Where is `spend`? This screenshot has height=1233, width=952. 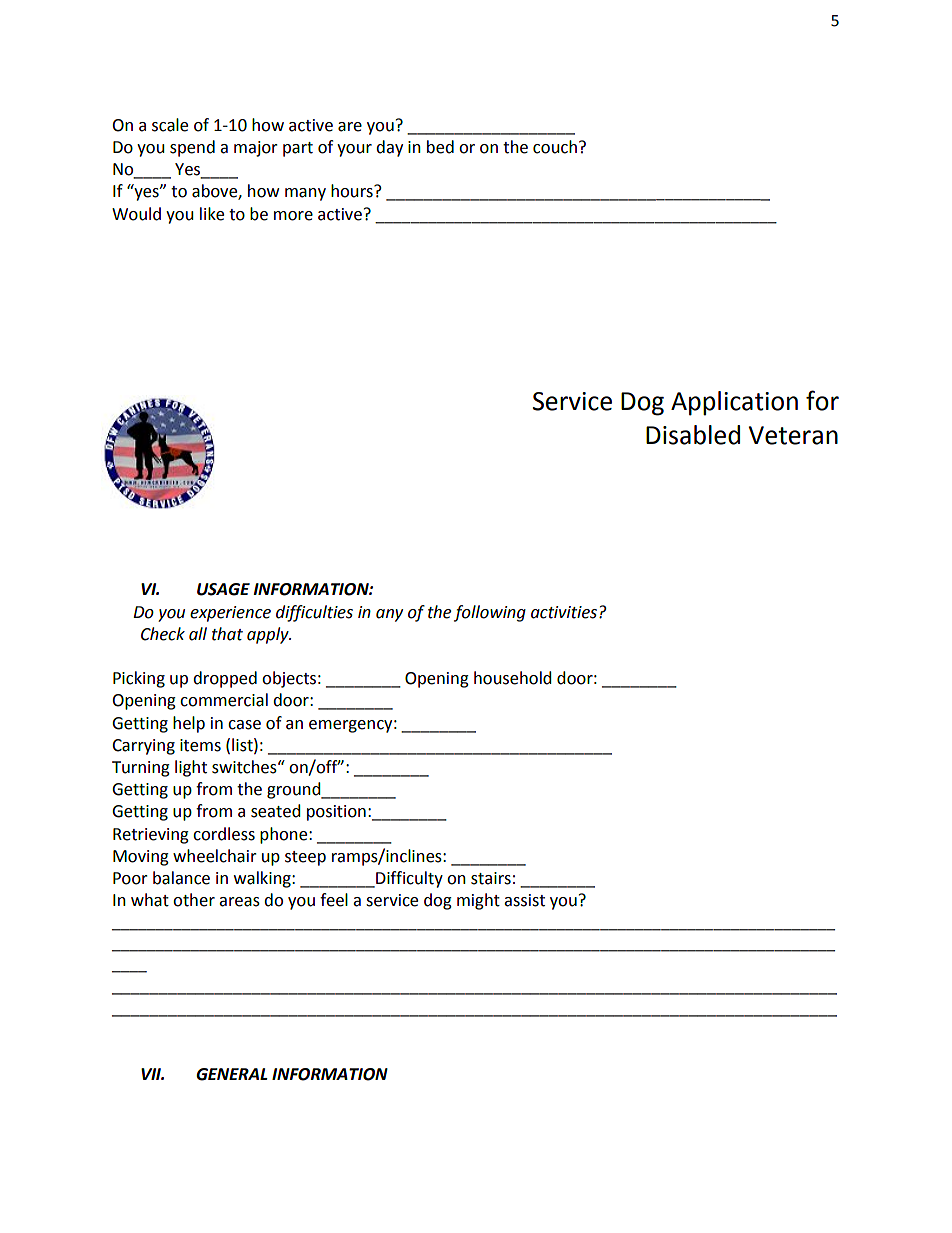
spend is located at coordinates (192, 148).
